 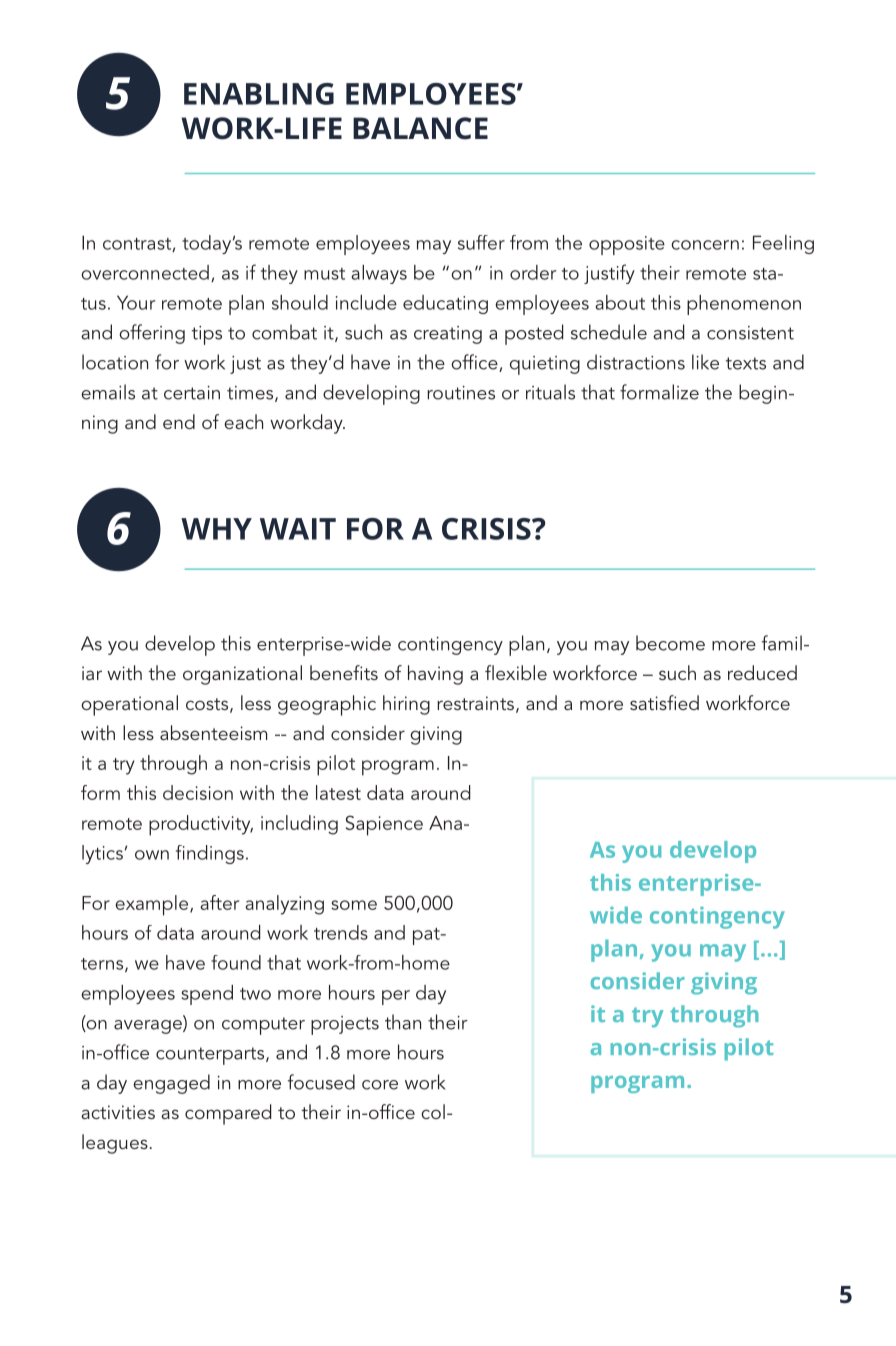 What do you see at coordinates (705, 362) in the page?
I see `like` at bounding box center [705, 362].
